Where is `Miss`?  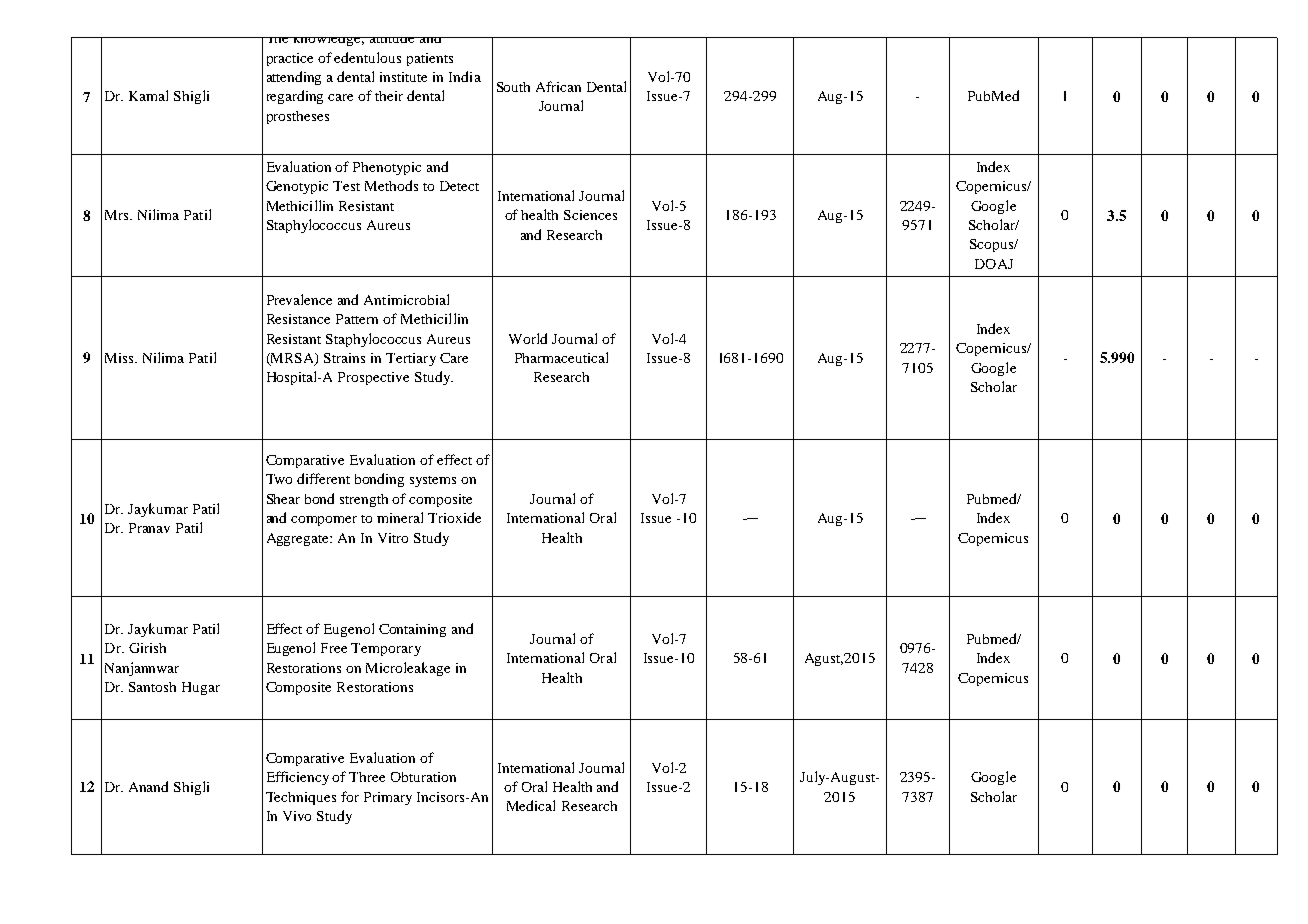
Miss is located at coordinates (120, 358).
